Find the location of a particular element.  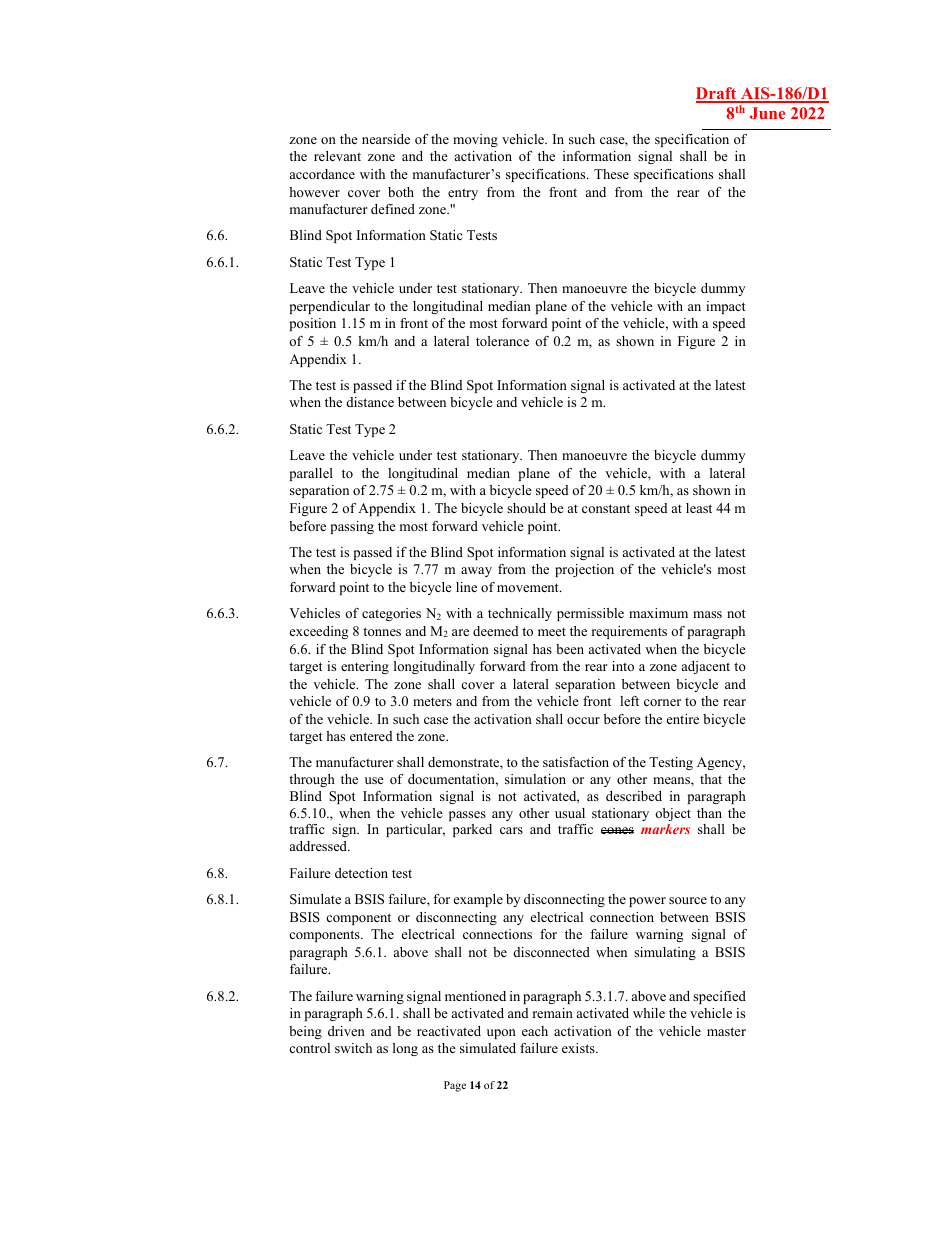

Draft is located at coordinates (717, 94).
